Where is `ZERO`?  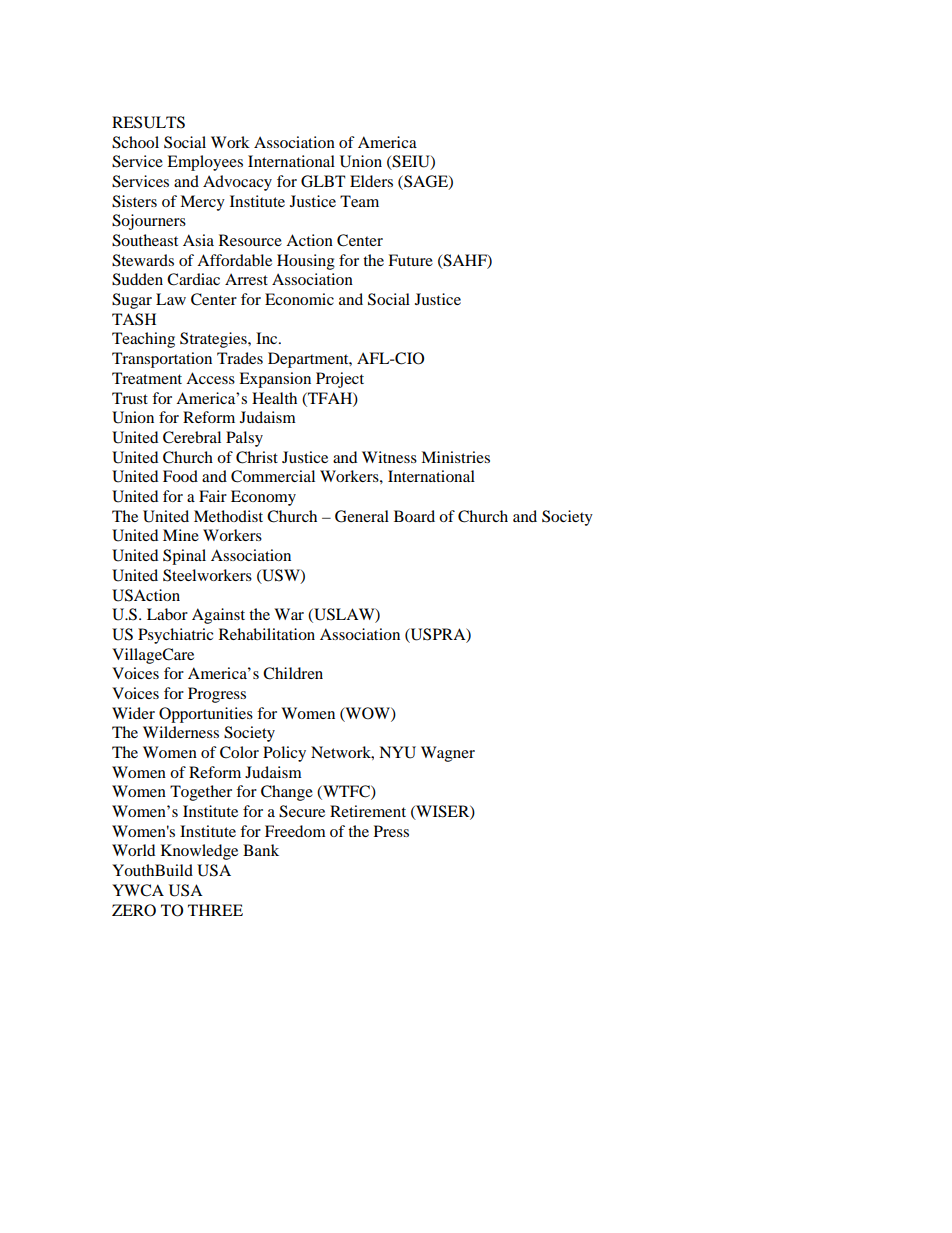 ZERO is located at coordinates (134, 910).
